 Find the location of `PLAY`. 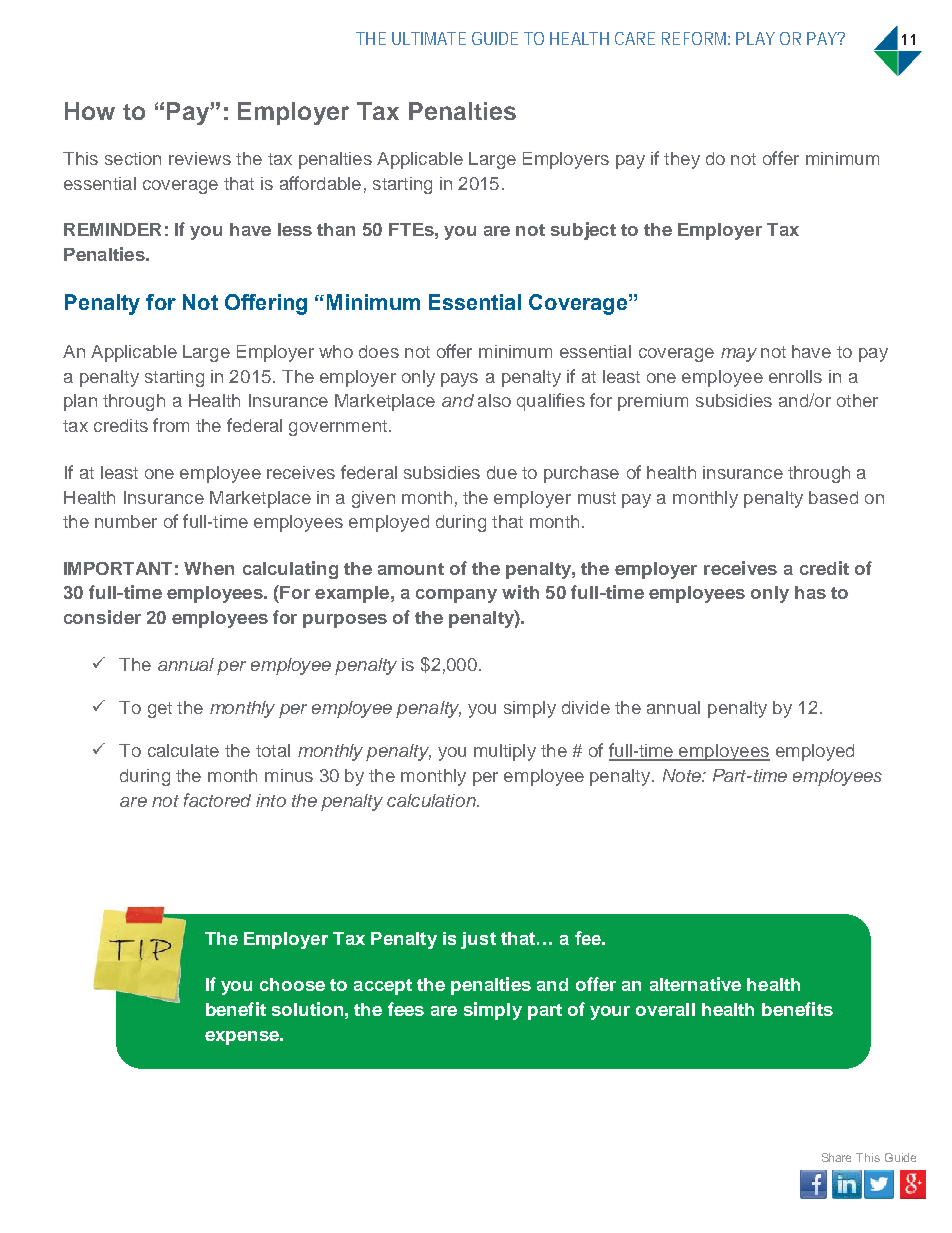

PLAY is located at coordinates (755, 38).
